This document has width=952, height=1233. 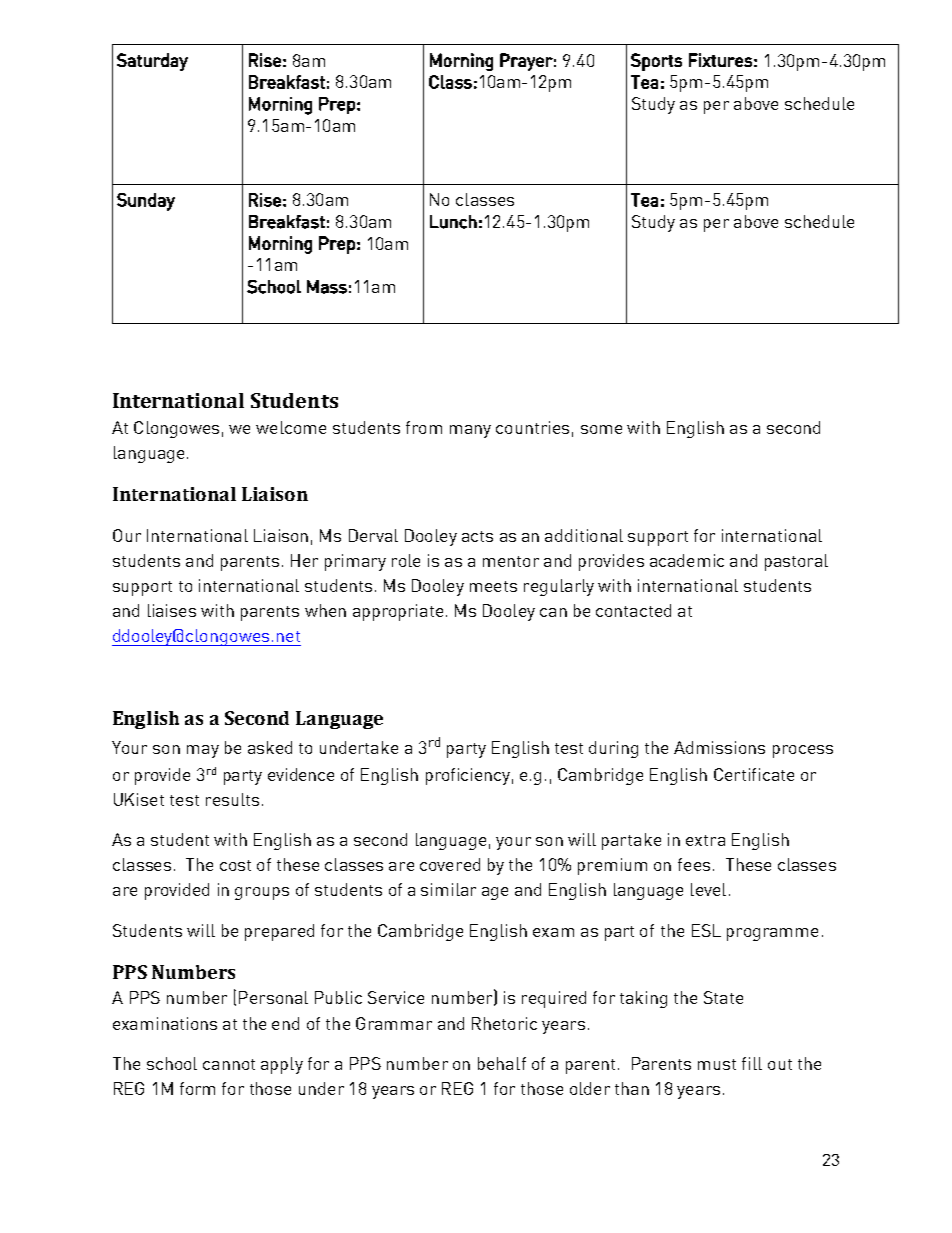 I want to click on meets, so click(x=493, y=586).
